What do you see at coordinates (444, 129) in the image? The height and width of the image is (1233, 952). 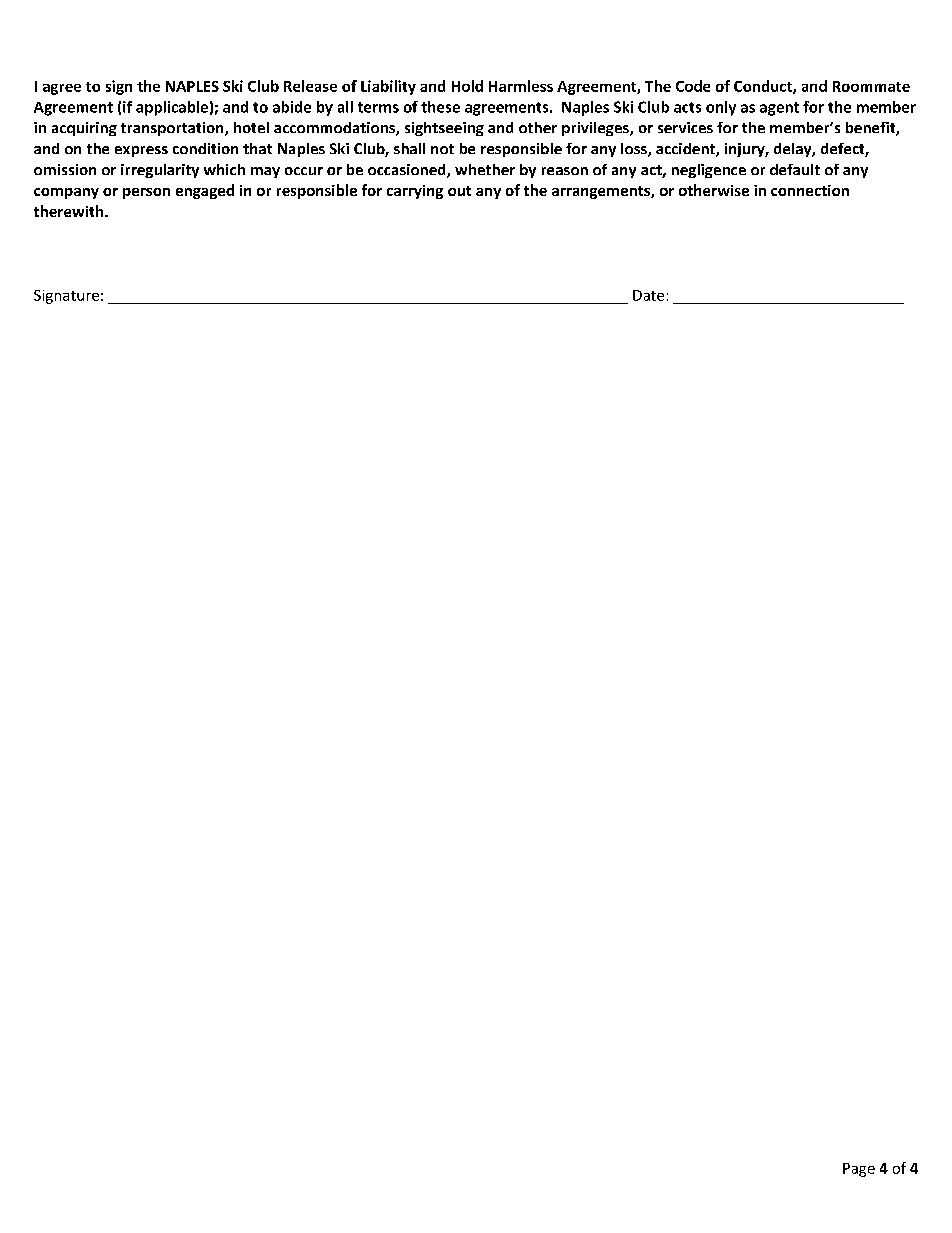 I see `sightseeing` at bounding box center [444, 129].
